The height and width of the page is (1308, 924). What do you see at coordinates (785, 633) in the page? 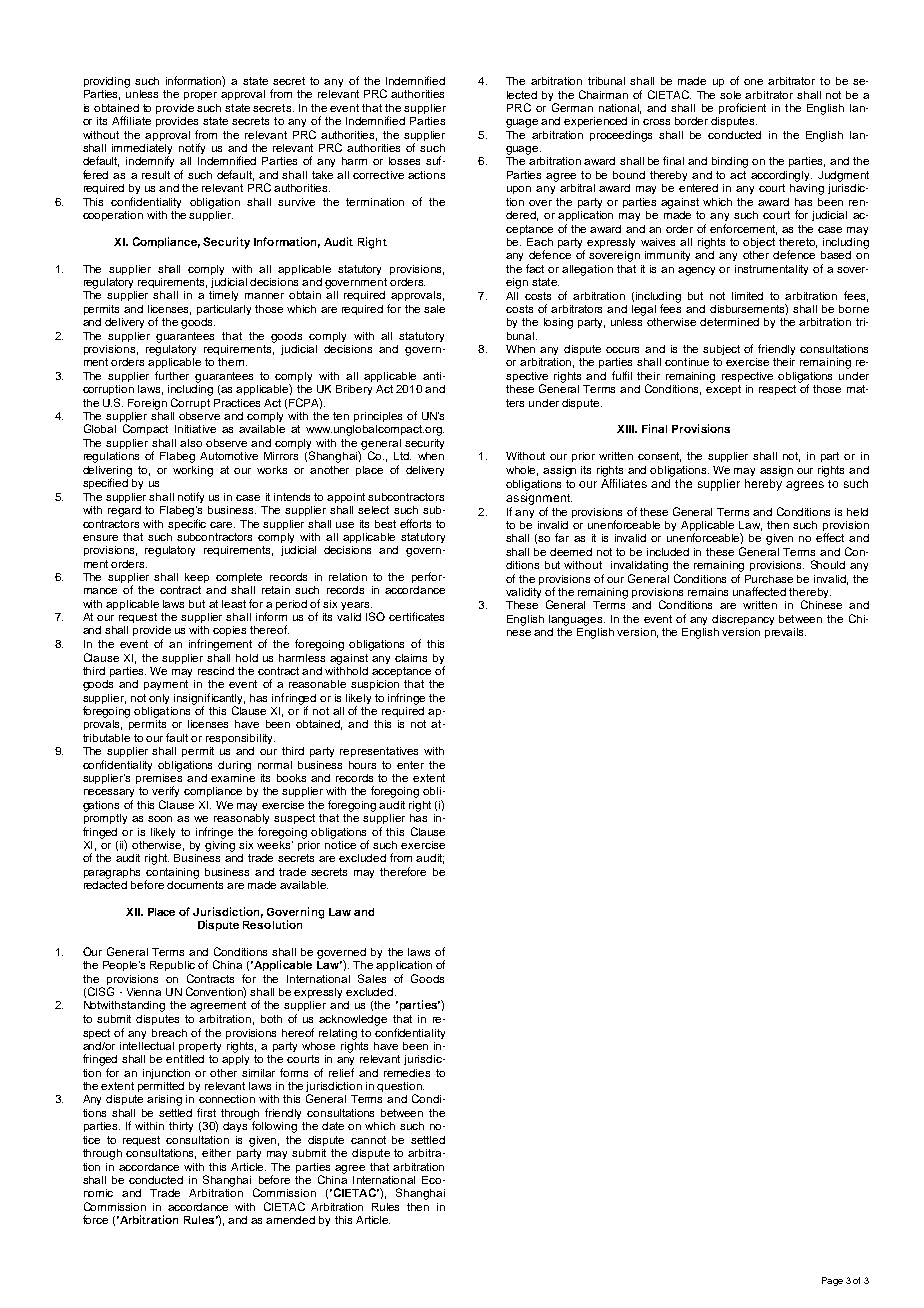
I see `prevails` at bounding box center [785, 633].
